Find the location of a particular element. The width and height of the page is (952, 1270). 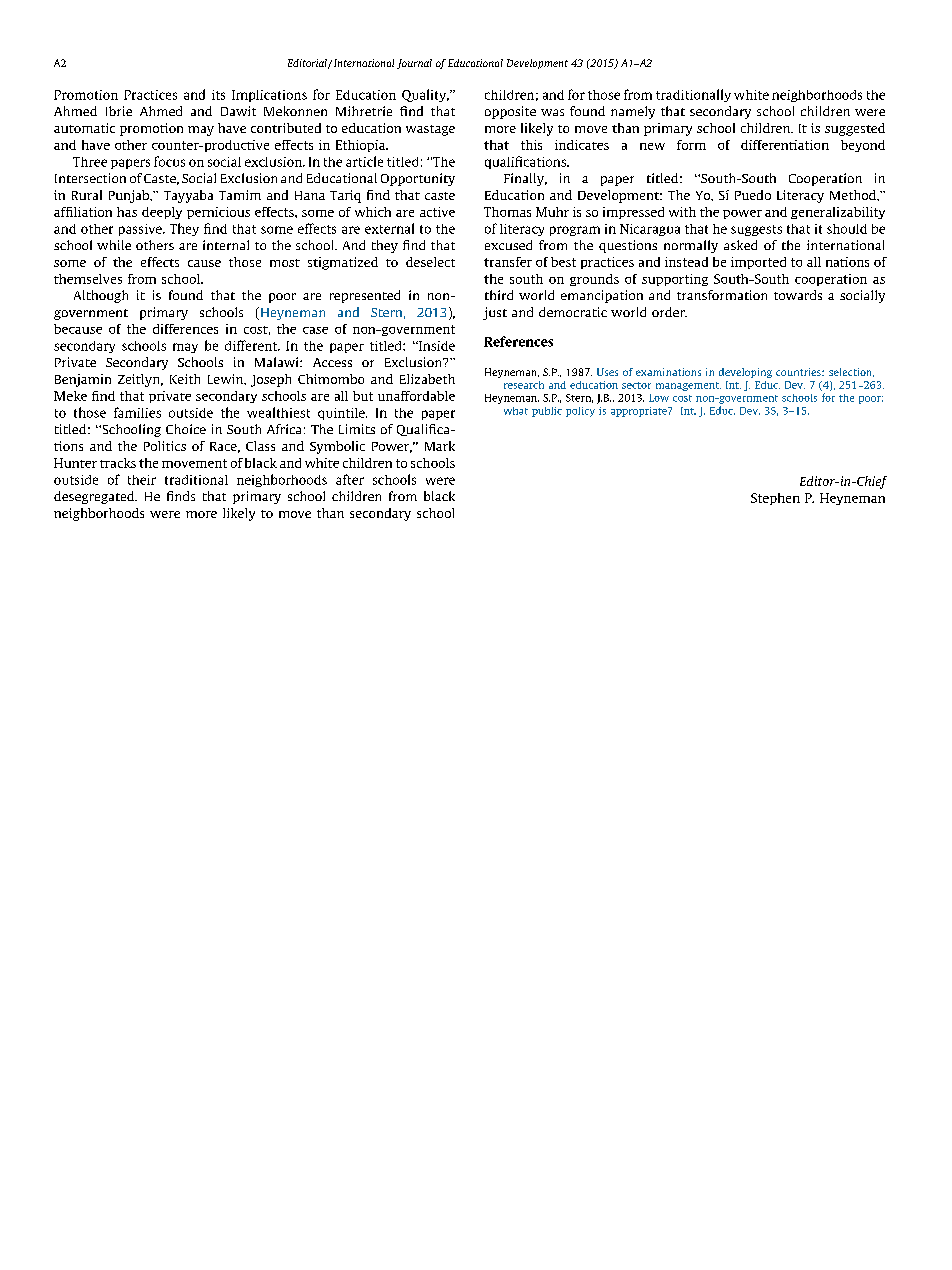

developing is located at coordinates (745, 373).
